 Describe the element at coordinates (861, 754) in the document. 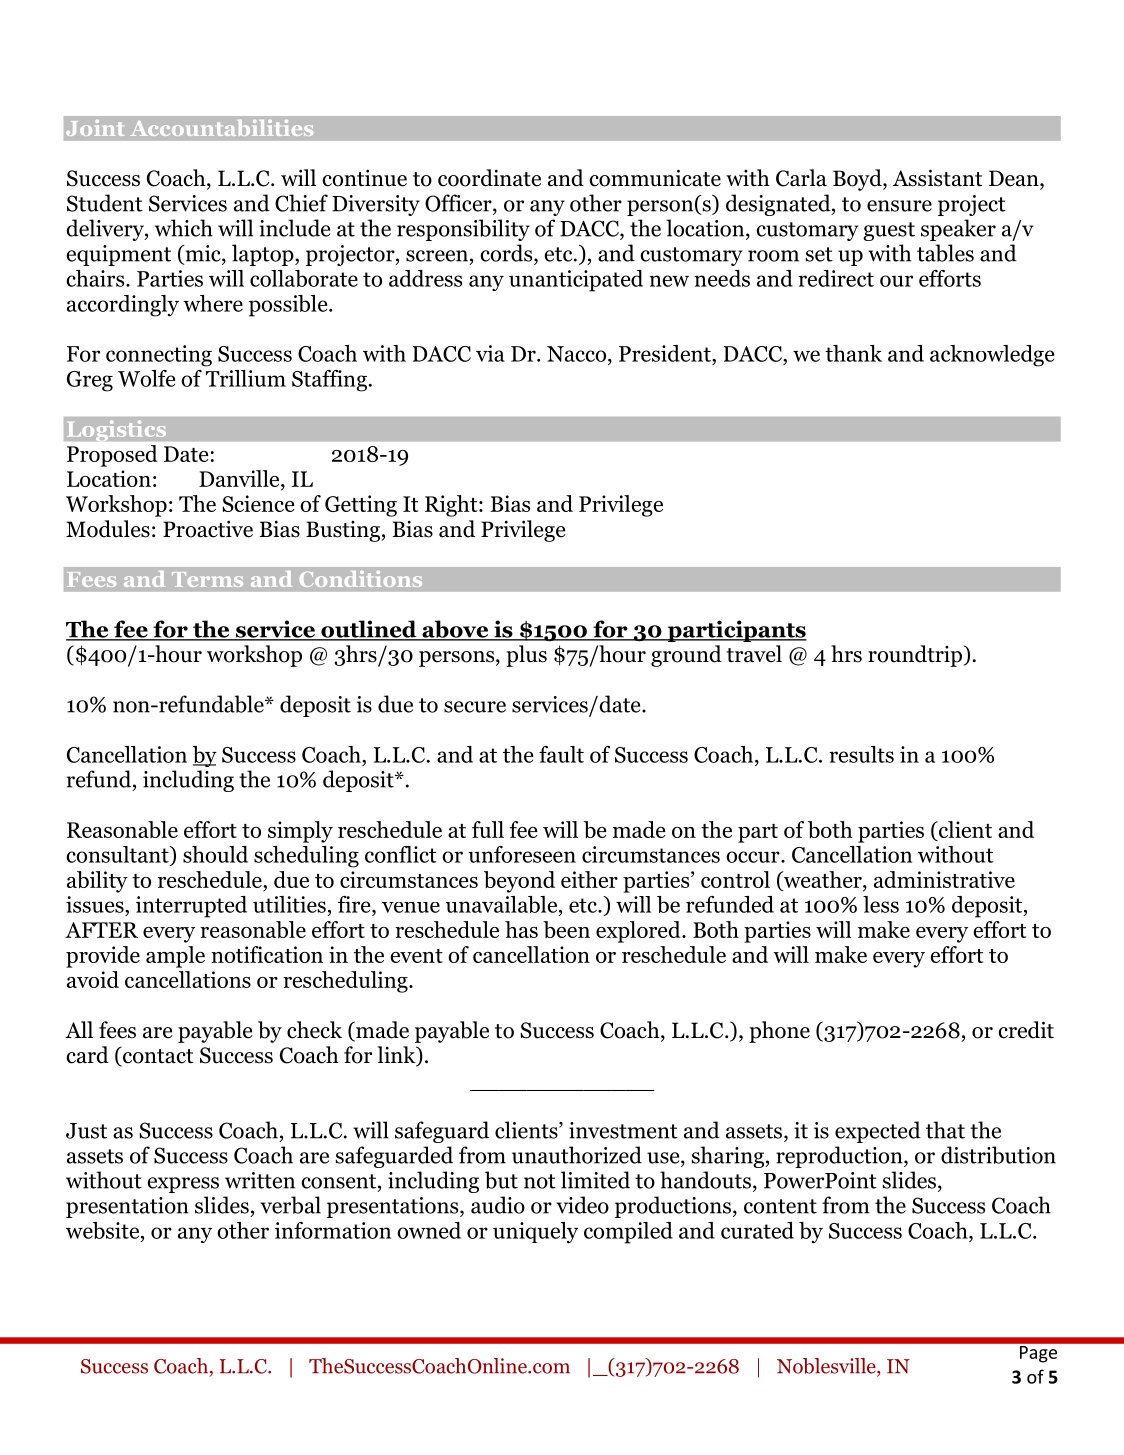

I see `results` at that location.
